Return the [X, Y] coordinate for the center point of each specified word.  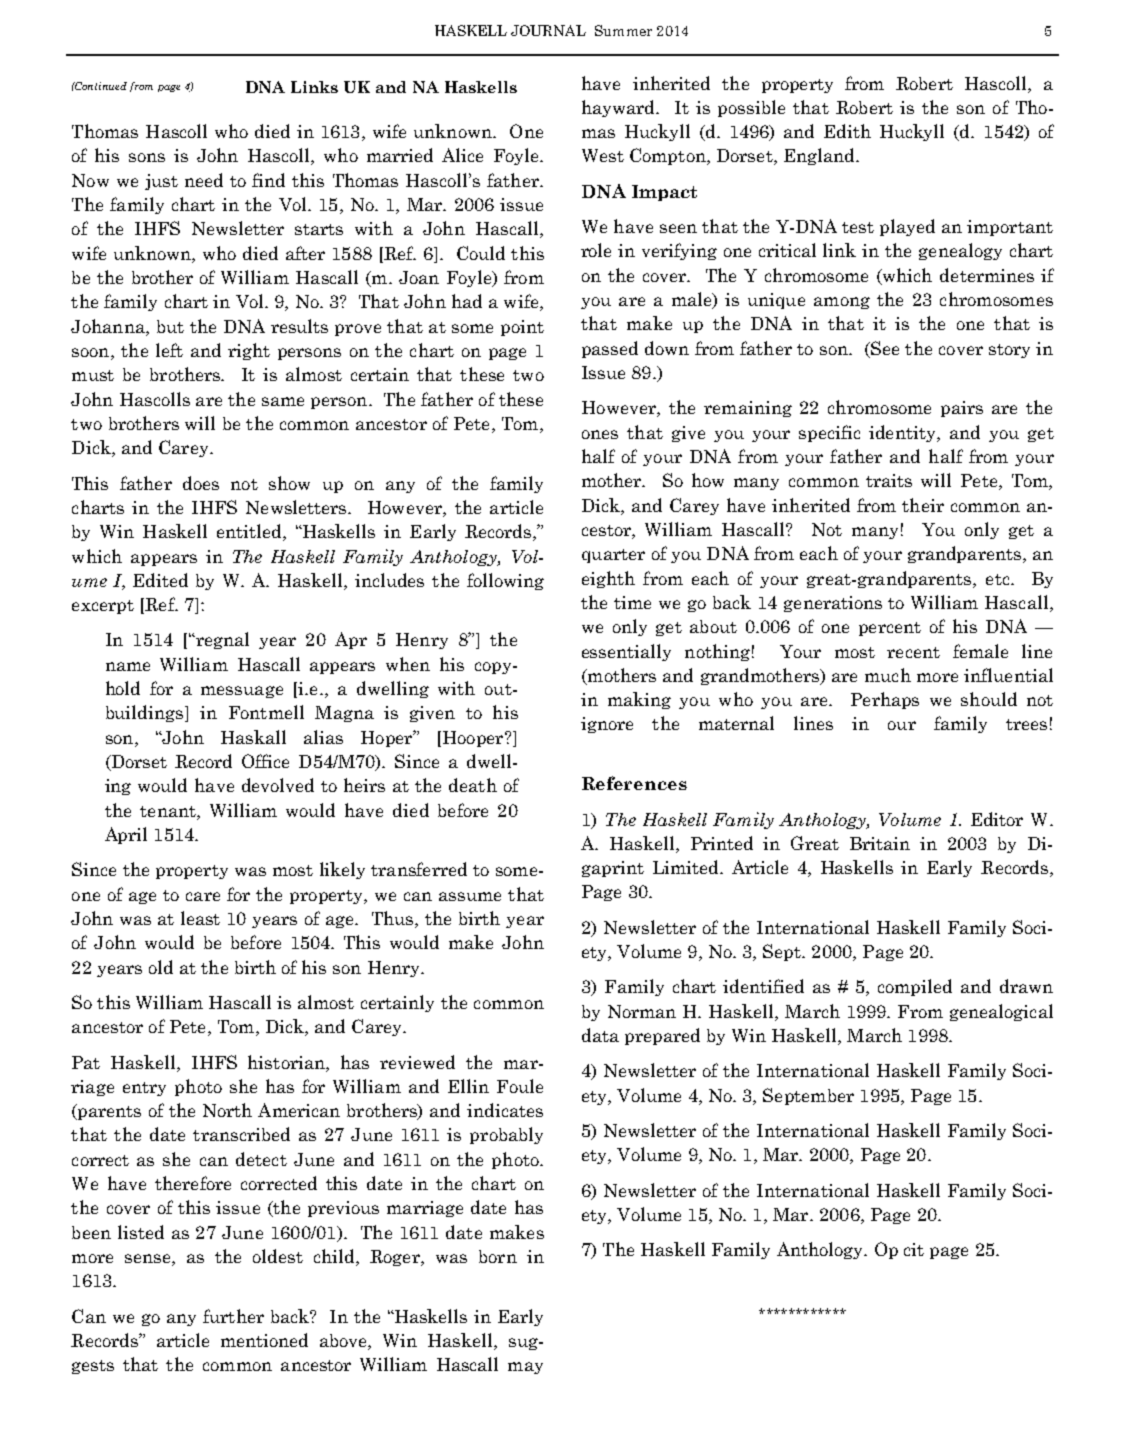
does [201, 483]
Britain [880, 843]
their [923, 505]
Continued [100, 86]
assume [470, 896]
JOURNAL [548, 30]
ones [600, 434]
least [200, 918]
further [233, 1316]
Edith [847, 131]
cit [914, 1249]
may [525, 1368]
